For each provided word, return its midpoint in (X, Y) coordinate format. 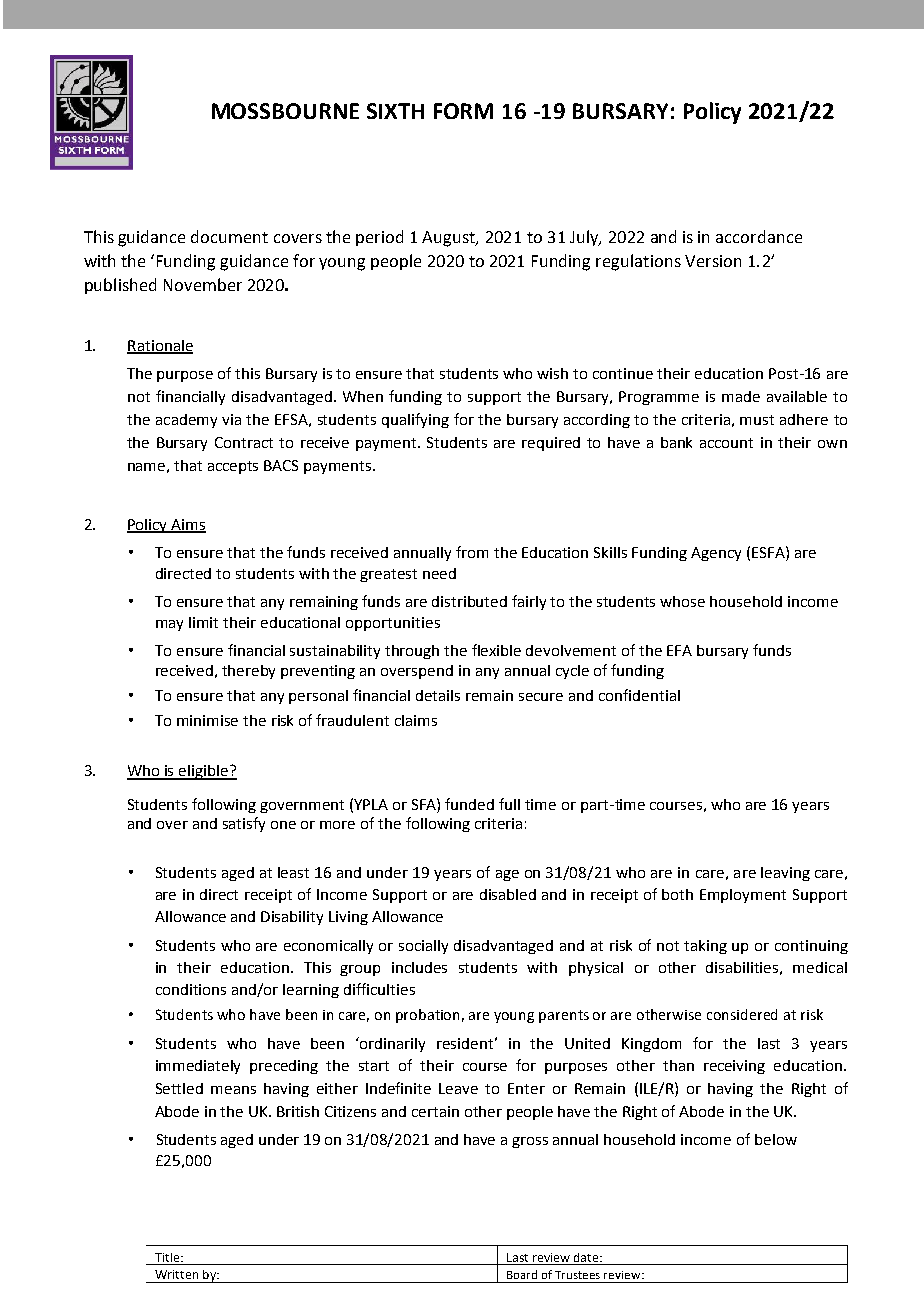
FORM (463, 111)
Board (522, 1274)
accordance (759, 236)
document (229, 236)
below (776, 1139)
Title (168, 1257)
